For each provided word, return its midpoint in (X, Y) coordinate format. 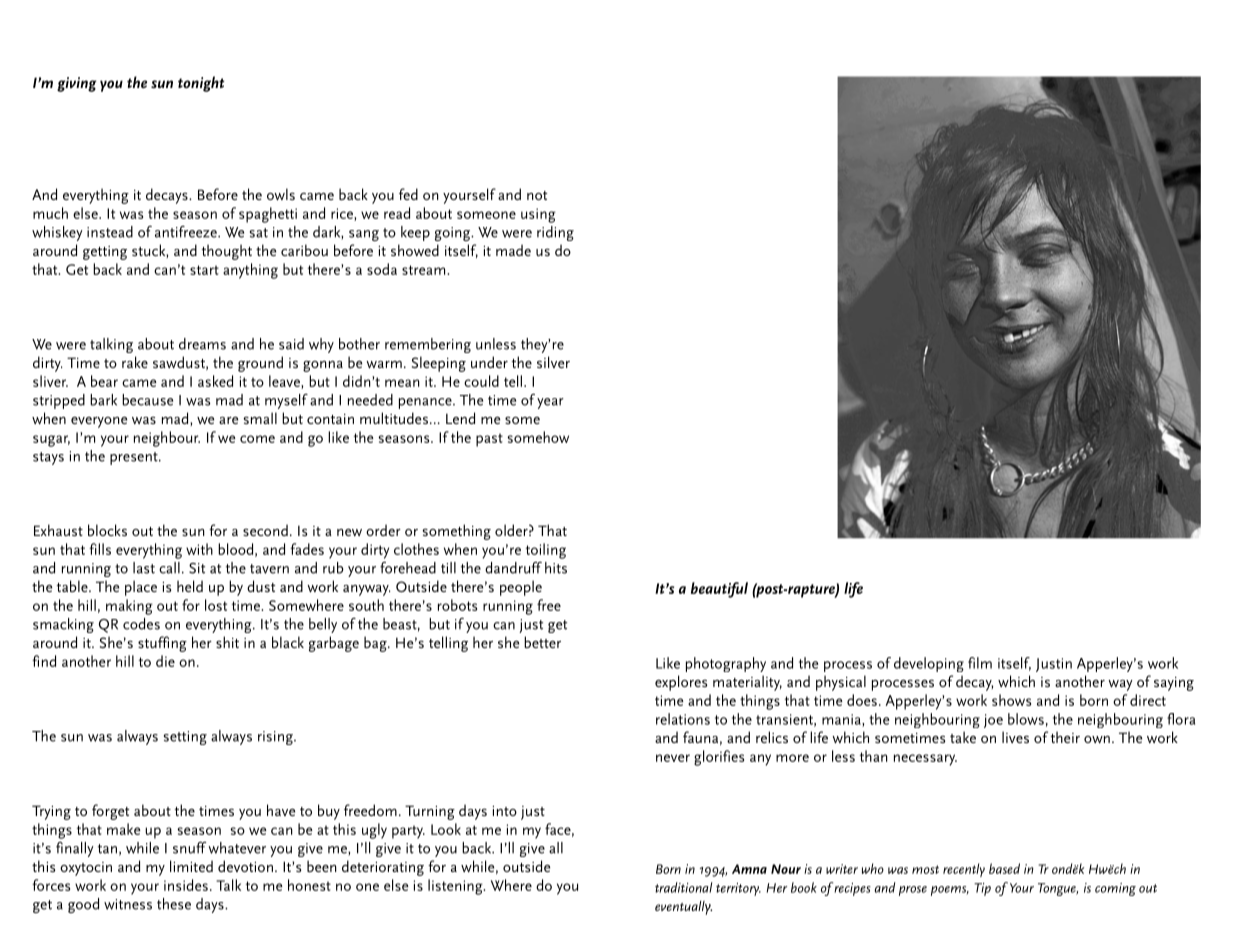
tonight (201, 84)
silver (553, 362)
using (538, 215)
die (165, 661)
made (513, 250)
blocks (107, 530)
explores (681, 683)
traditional (683, 887)
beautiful (719, 590)
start (204, 270)
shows (1011, 700)
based (1004, 868)
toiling (546, 551)
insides (186, 885)
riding (555, 233)
